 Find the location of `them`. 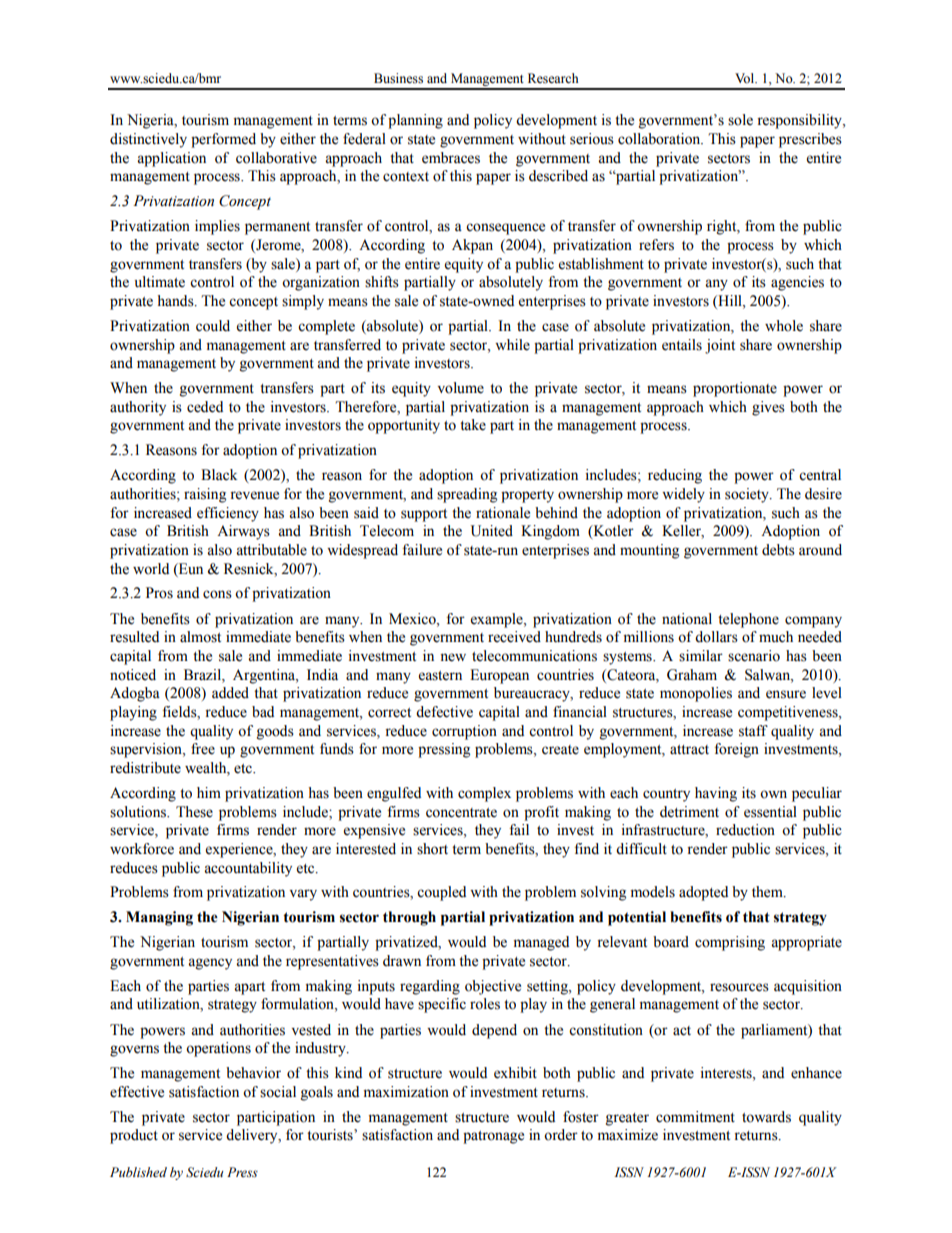

them is located at coordinates (768, 892).
